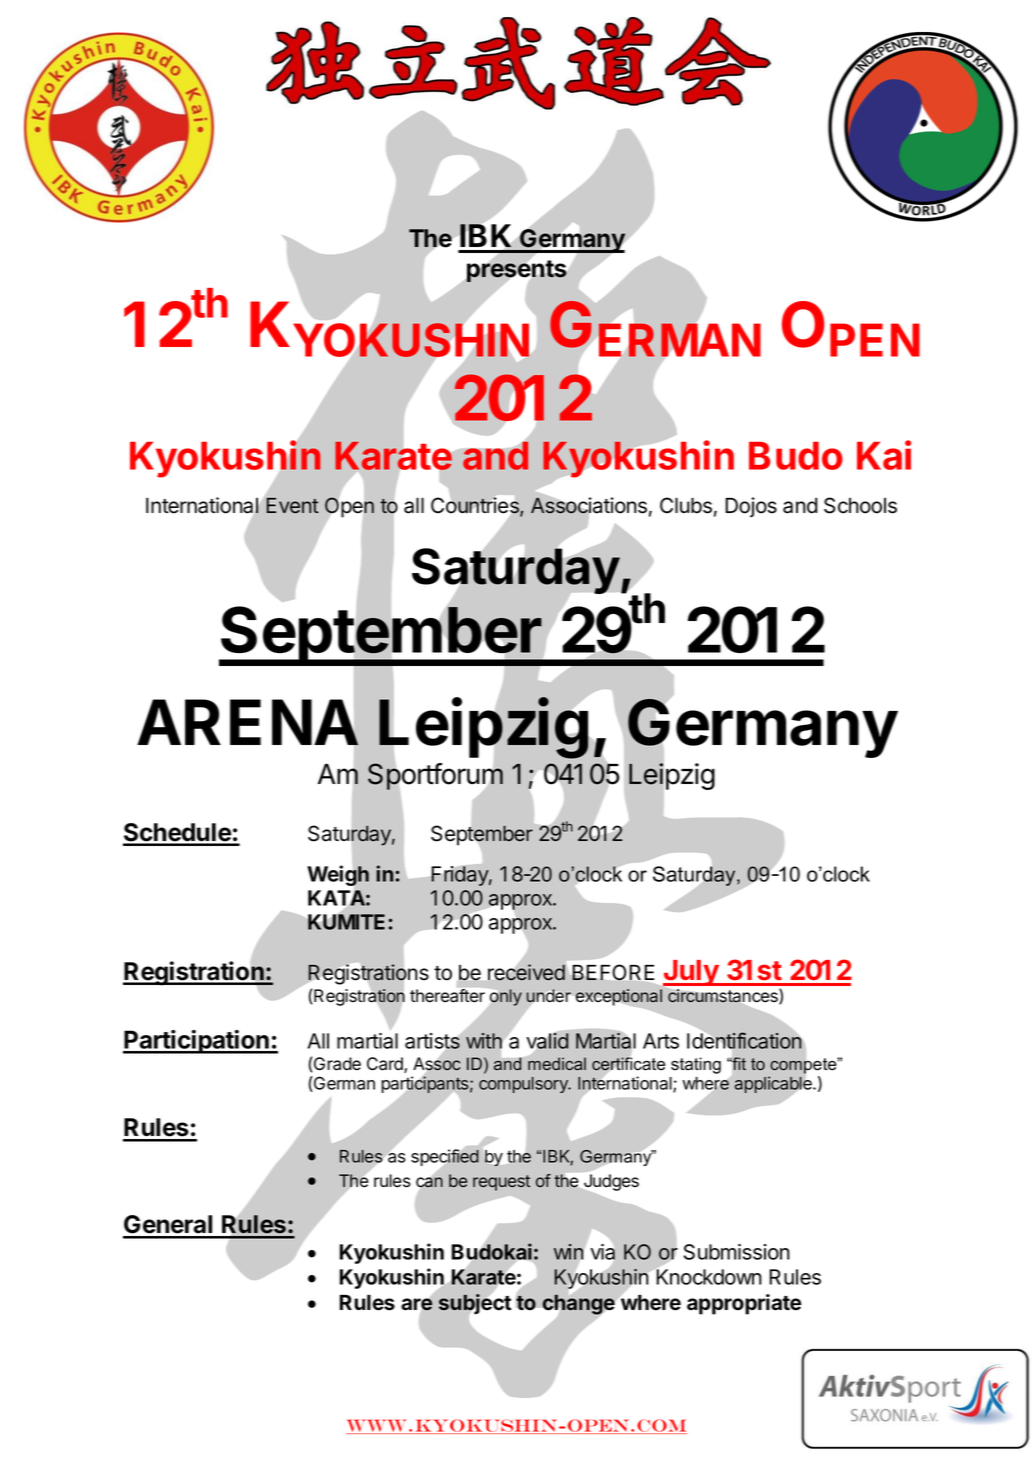 Image resolution: width=1033 pixels, height=1460 pixels. Describe the element at coordinates (293, 506) in the screenshot. I see `Event` at that location.
